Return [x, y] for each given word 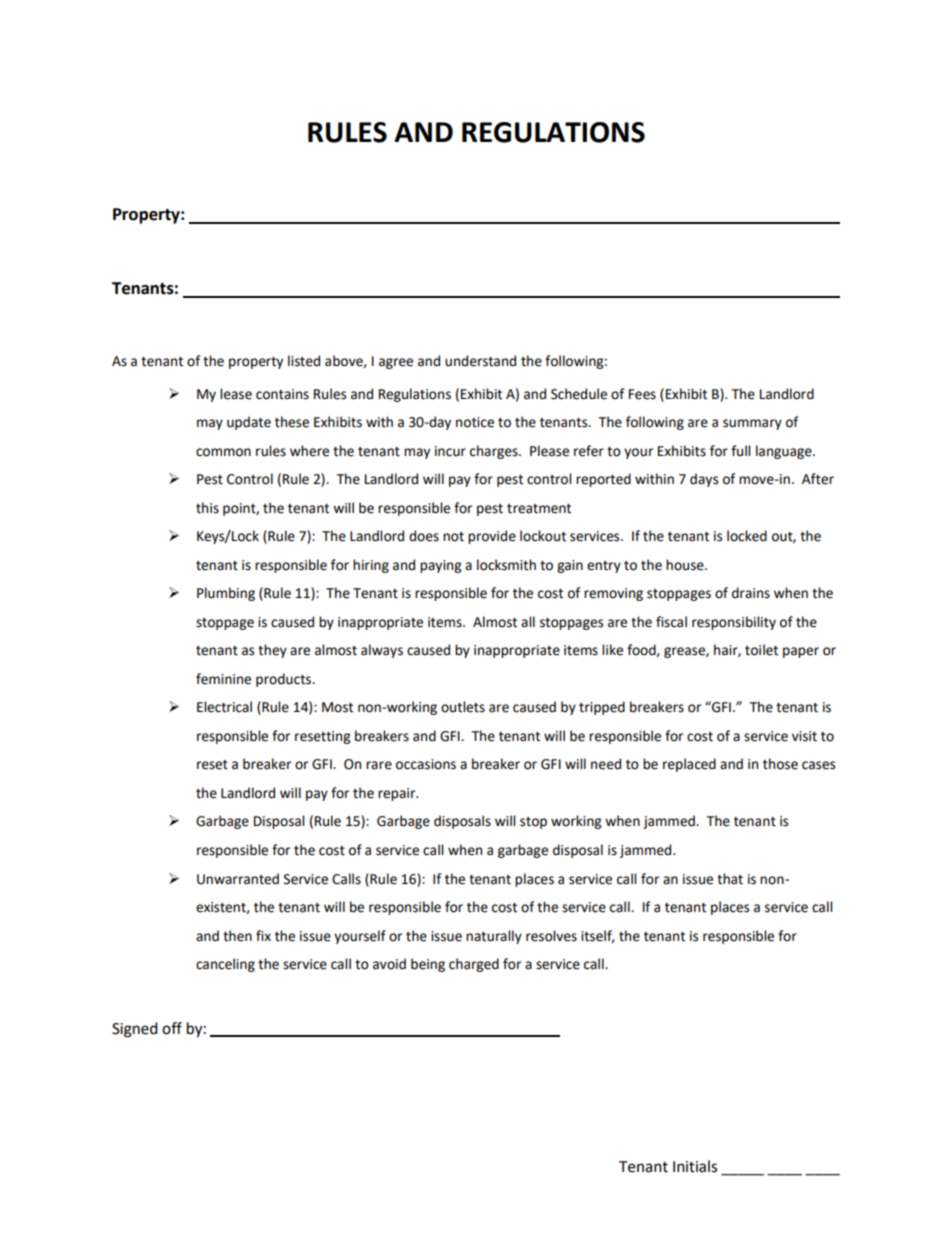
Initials [695, 1166]
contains [282, 394]
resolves [551, 936]
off [172, 1028]
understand [480, 361]
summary [752, 424]
